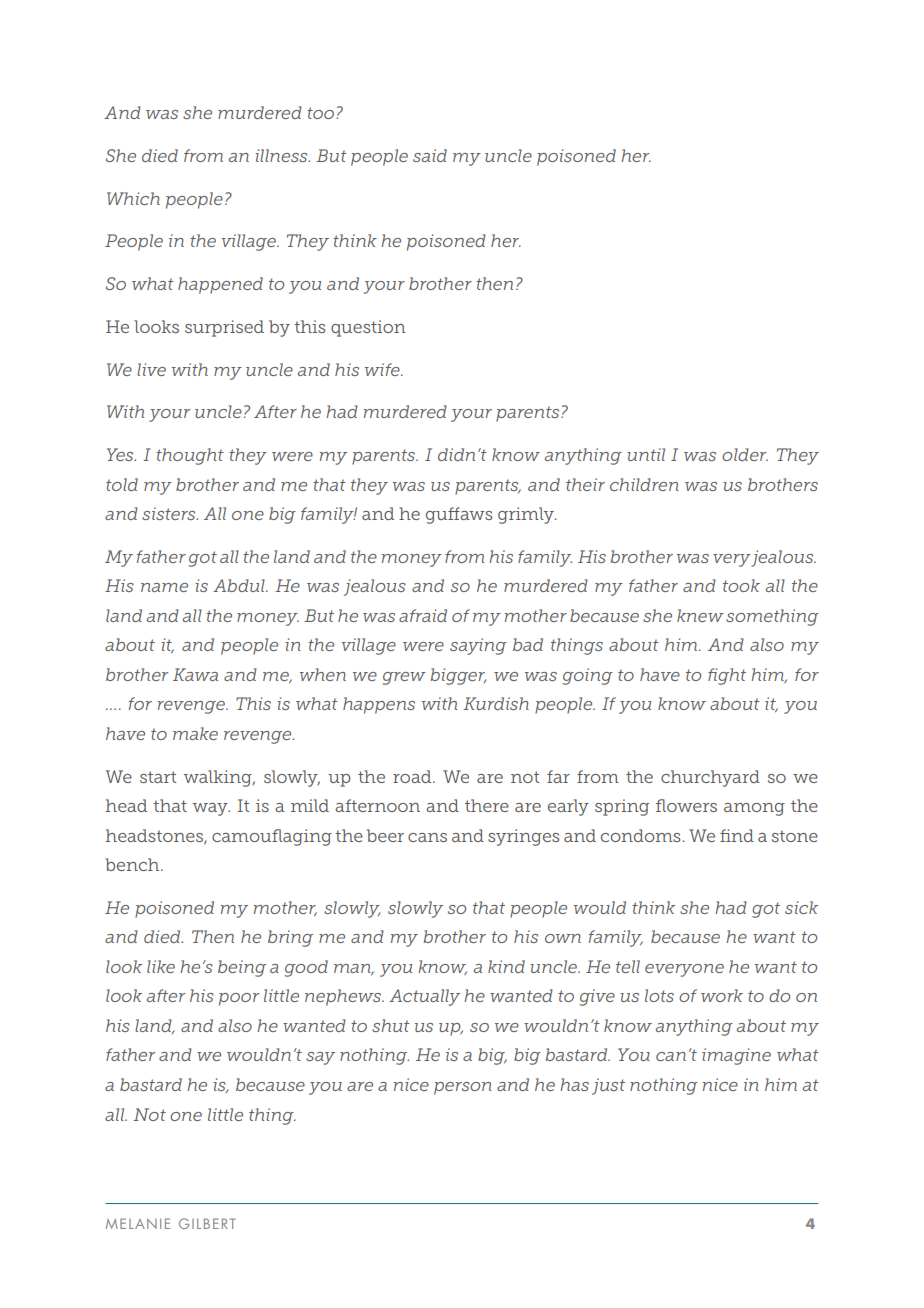 This screenshot has height=1308, width=924. I want to click on grimly, so click(527, 515).
